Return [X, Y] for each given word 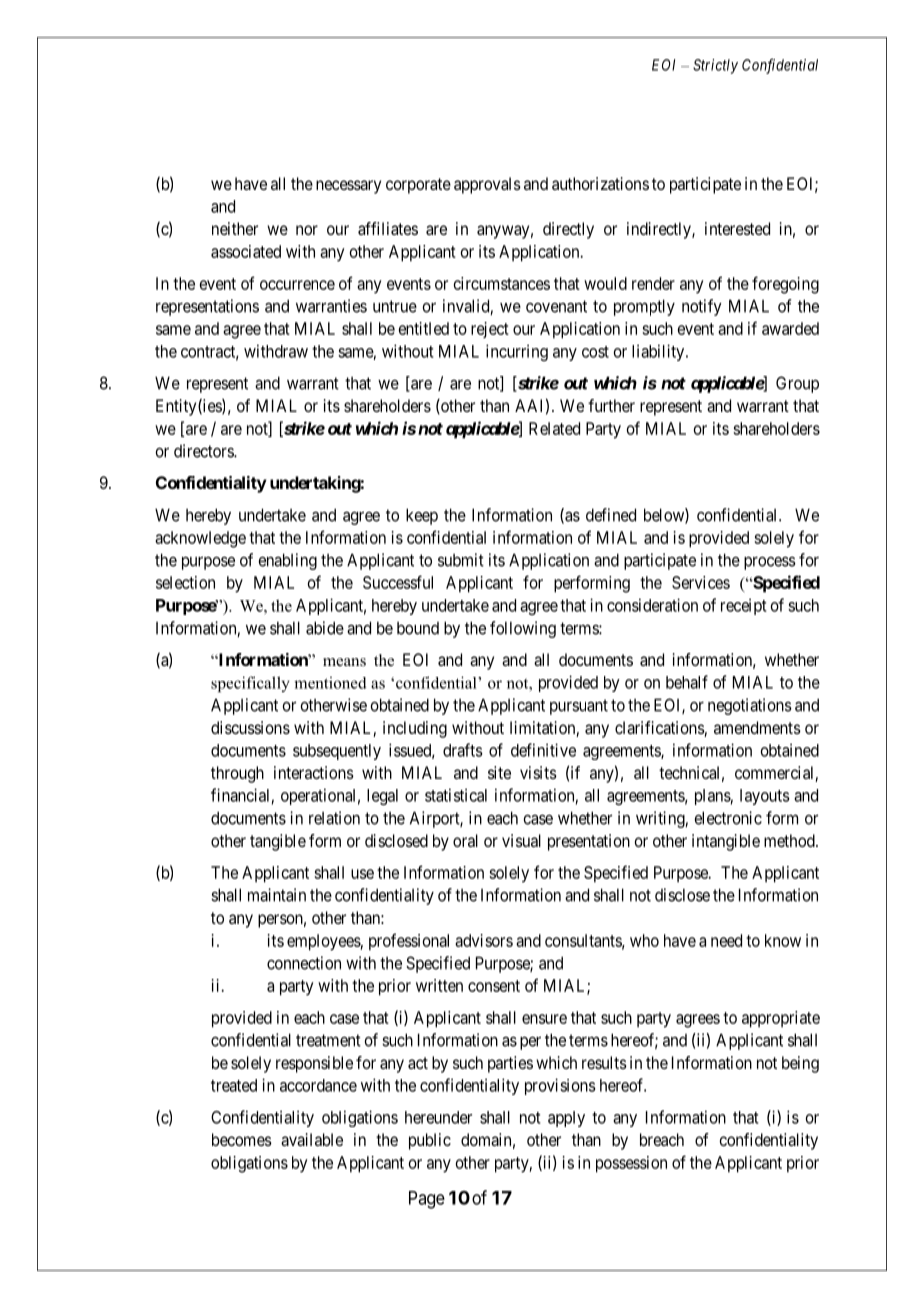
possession [631, 1164]
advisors [484, 940]
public [430, 1141]
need [726, 940]
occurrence [297, 285]
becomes [242, 1139]
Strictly [715, 66]
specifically [250, 684]
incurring [517, 352]
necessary [348, 187]
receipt [744, 606]
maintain [277, 895]
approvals [487, 185]
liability [659, 352]
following [523, 629]
